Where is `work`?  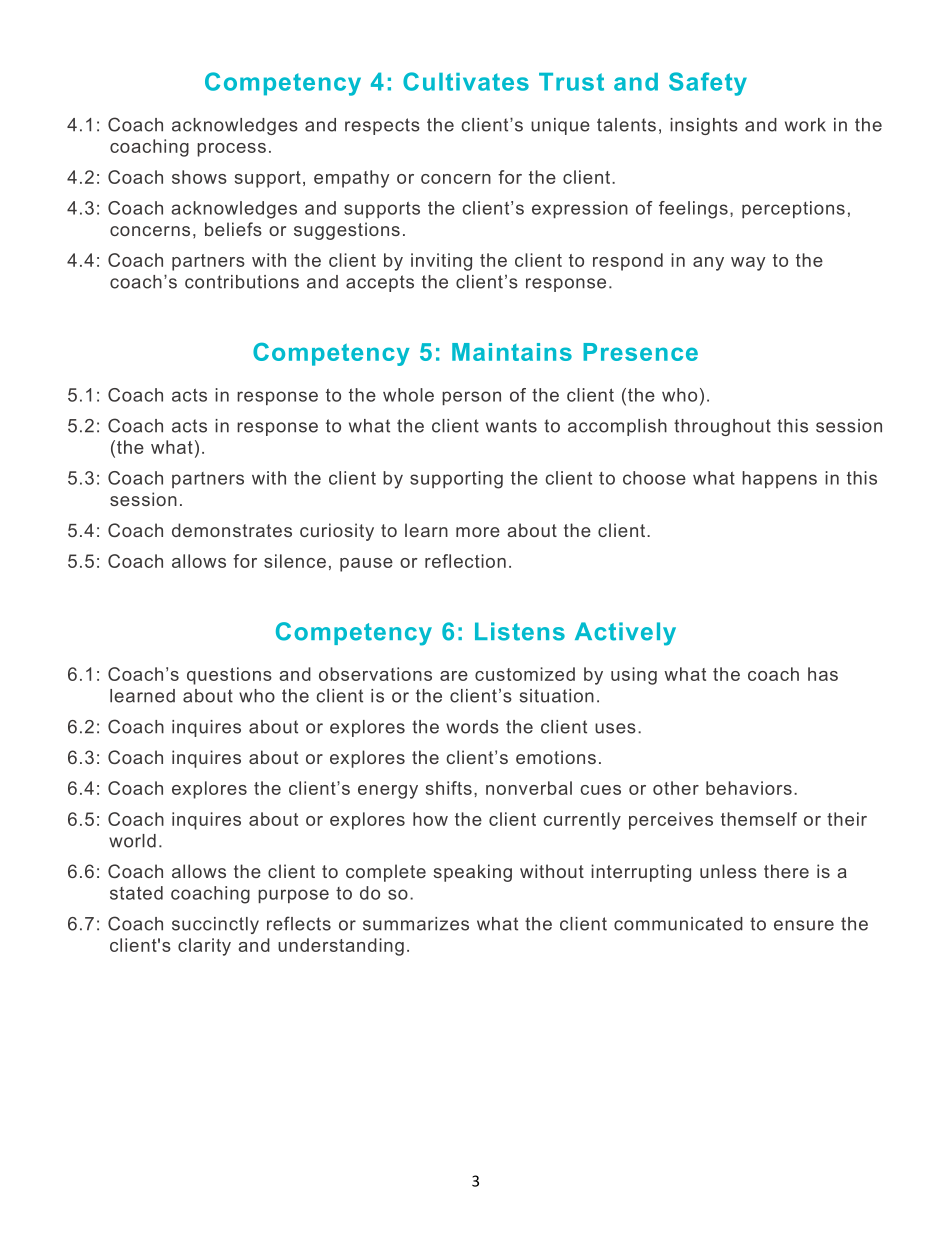
work is located at coordinates (805, 125).
